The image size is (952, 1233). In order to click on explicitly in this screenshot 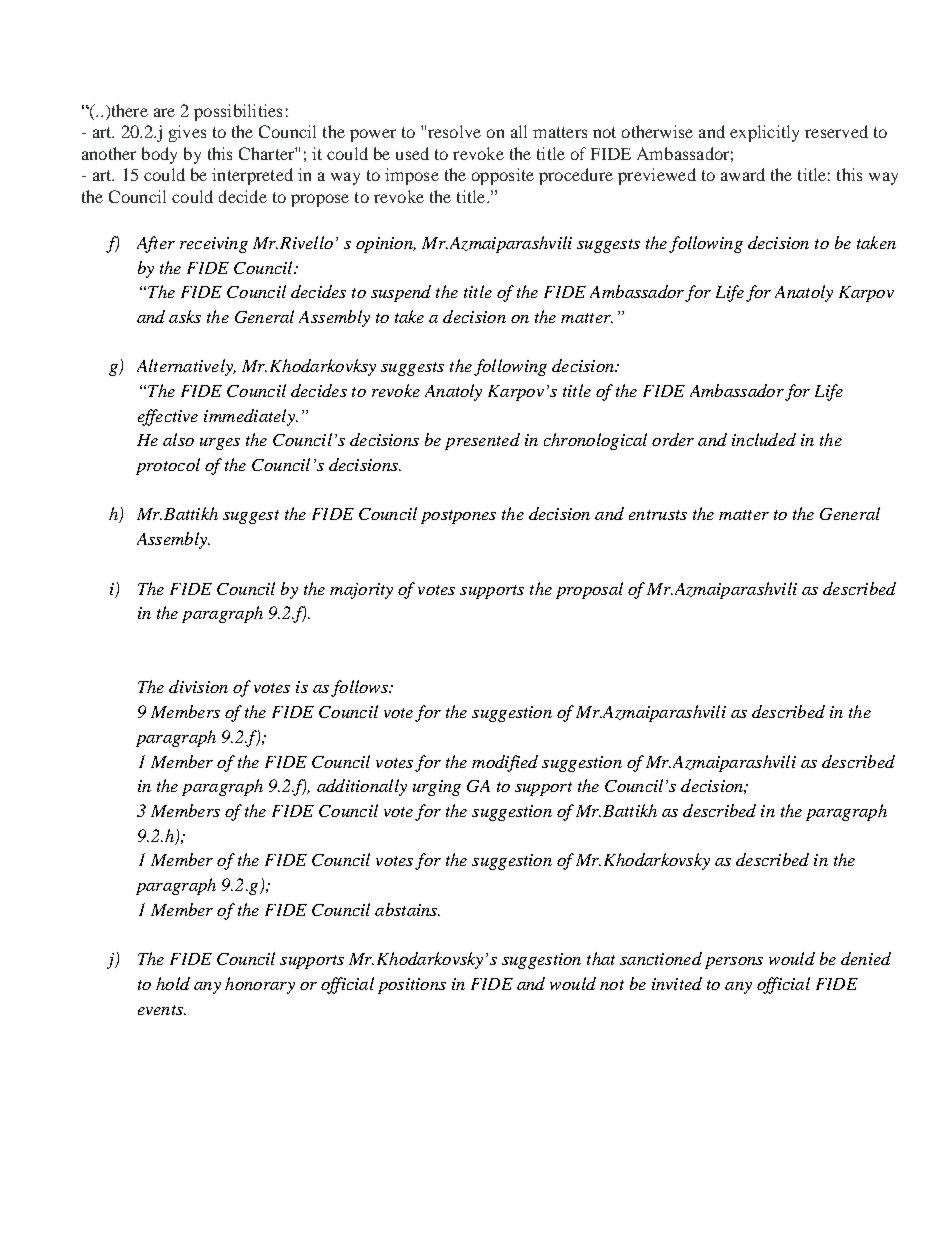, I will do `click(764, 133)`.
